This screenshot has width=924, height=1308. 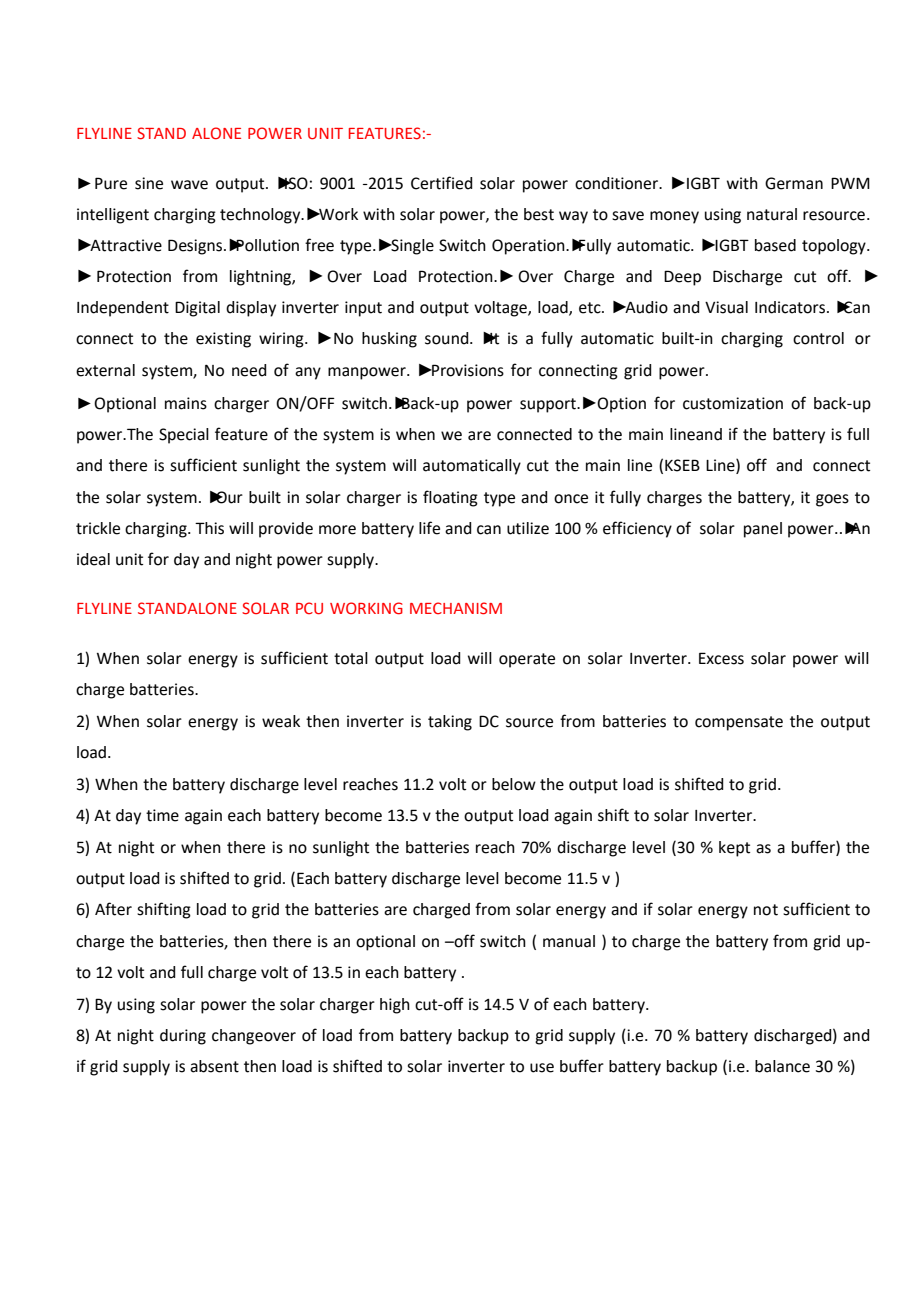 I want to click on This, so click(x=209, y=528).
